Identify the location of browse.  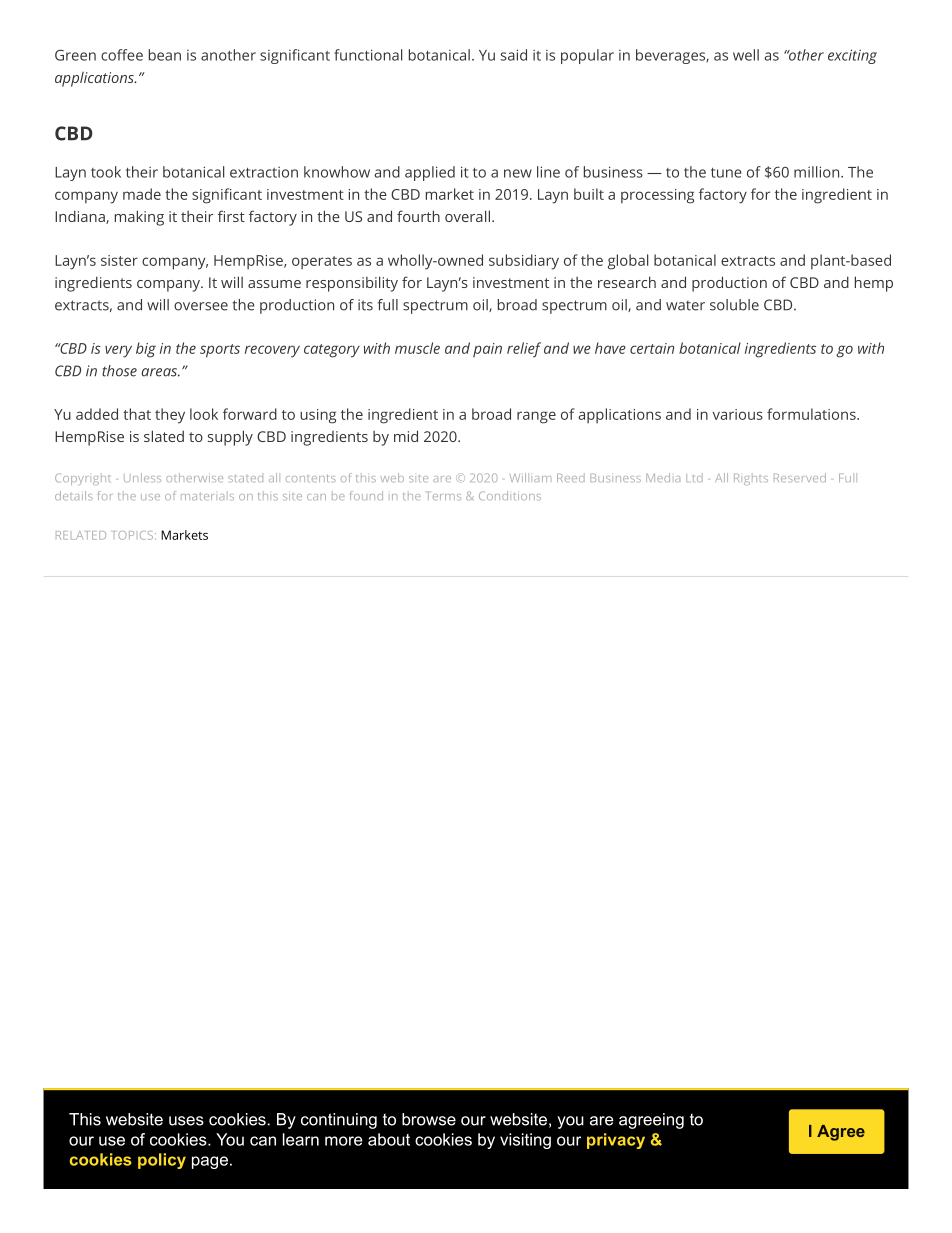
(429, 1119).
